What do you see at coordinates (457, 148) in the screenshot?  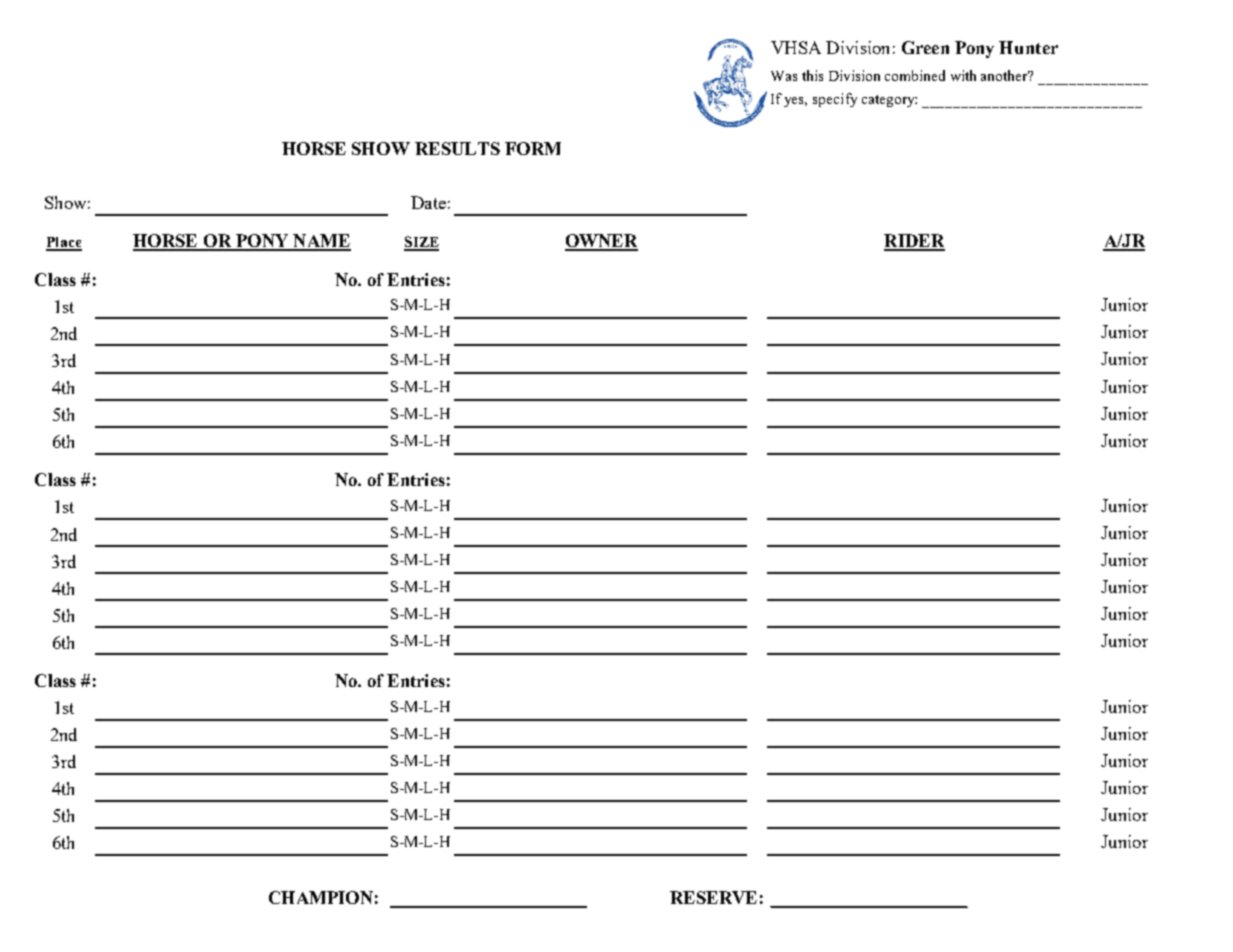 I see `RESULTS` at bounding box center [457, 148].
